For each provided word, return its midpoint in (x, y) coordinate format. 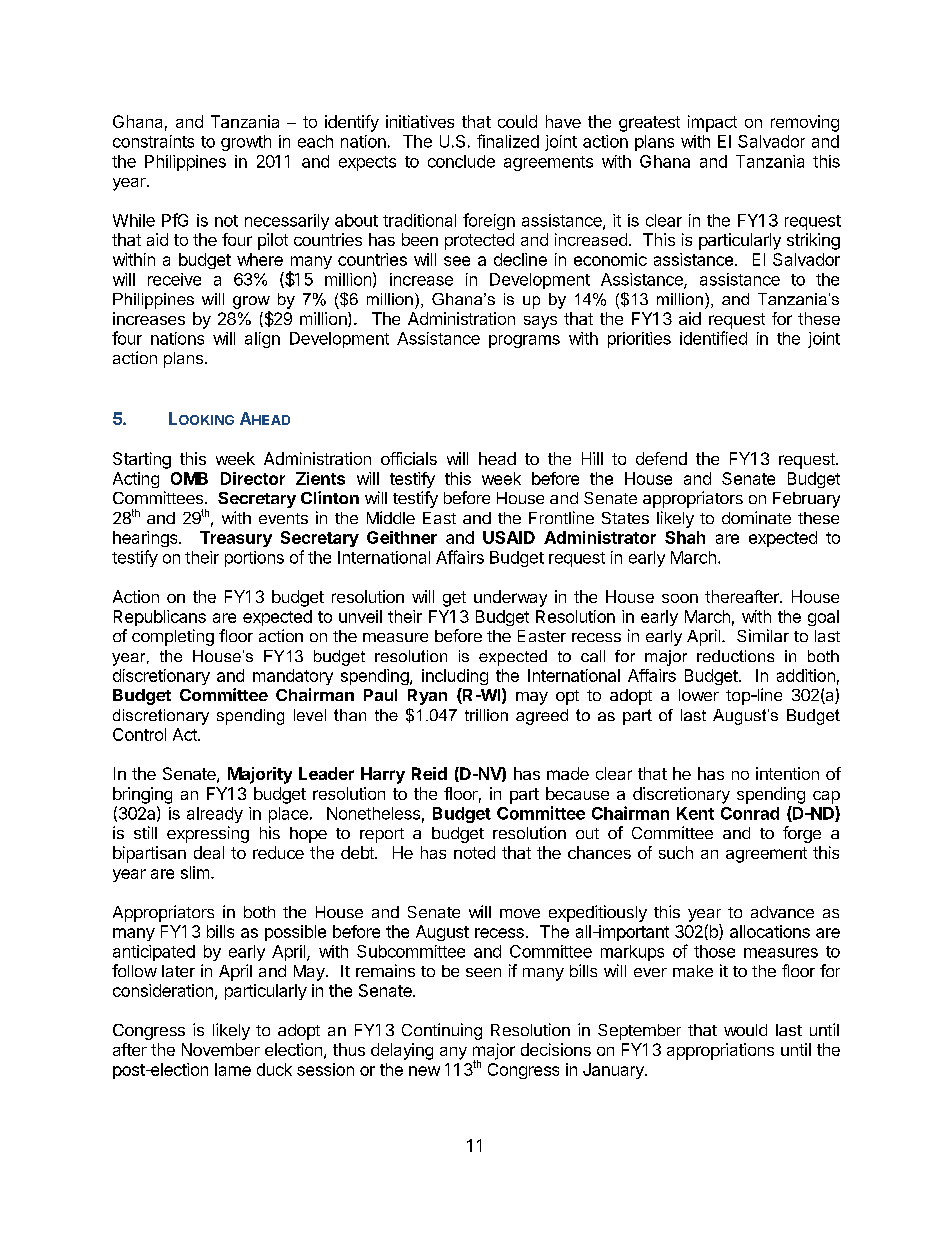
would (745, 1030)
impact (712, 123)
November (221, 1049)
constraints (153, 141)
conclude (461, 161)
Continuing (442, 1031)
